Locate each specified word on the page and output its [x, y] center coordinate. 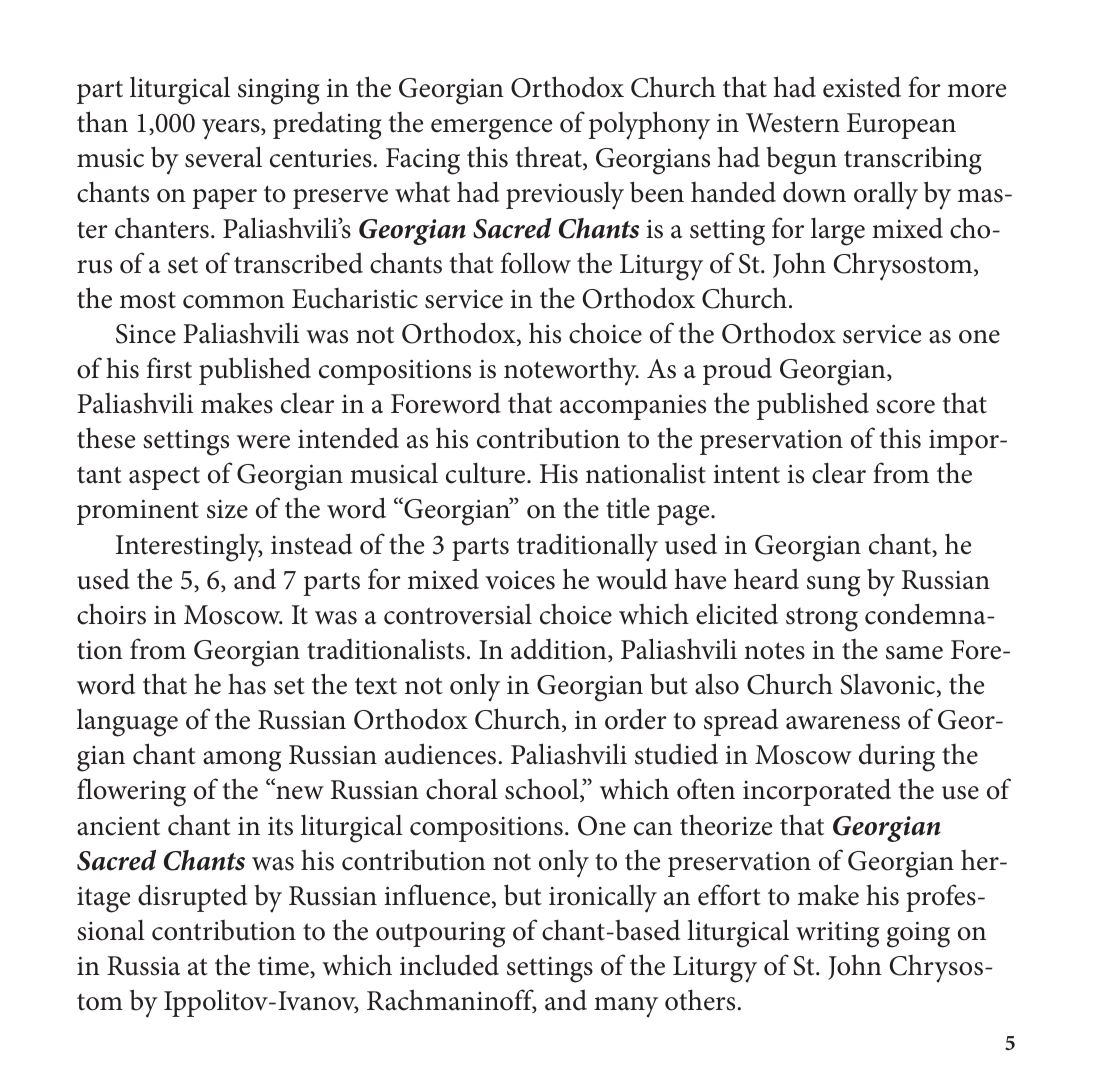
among [242, 761]
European [901, 126]
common [234, 302]
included [449, 965]
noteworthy [571, 371]
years [232, 129]
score [905, 407]
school [543, 790]
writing [837, 934]
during [897, 758]
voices [520, 580]
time [284, 967]
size [227, 509]
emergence [491, 129]
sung [833, 586]
